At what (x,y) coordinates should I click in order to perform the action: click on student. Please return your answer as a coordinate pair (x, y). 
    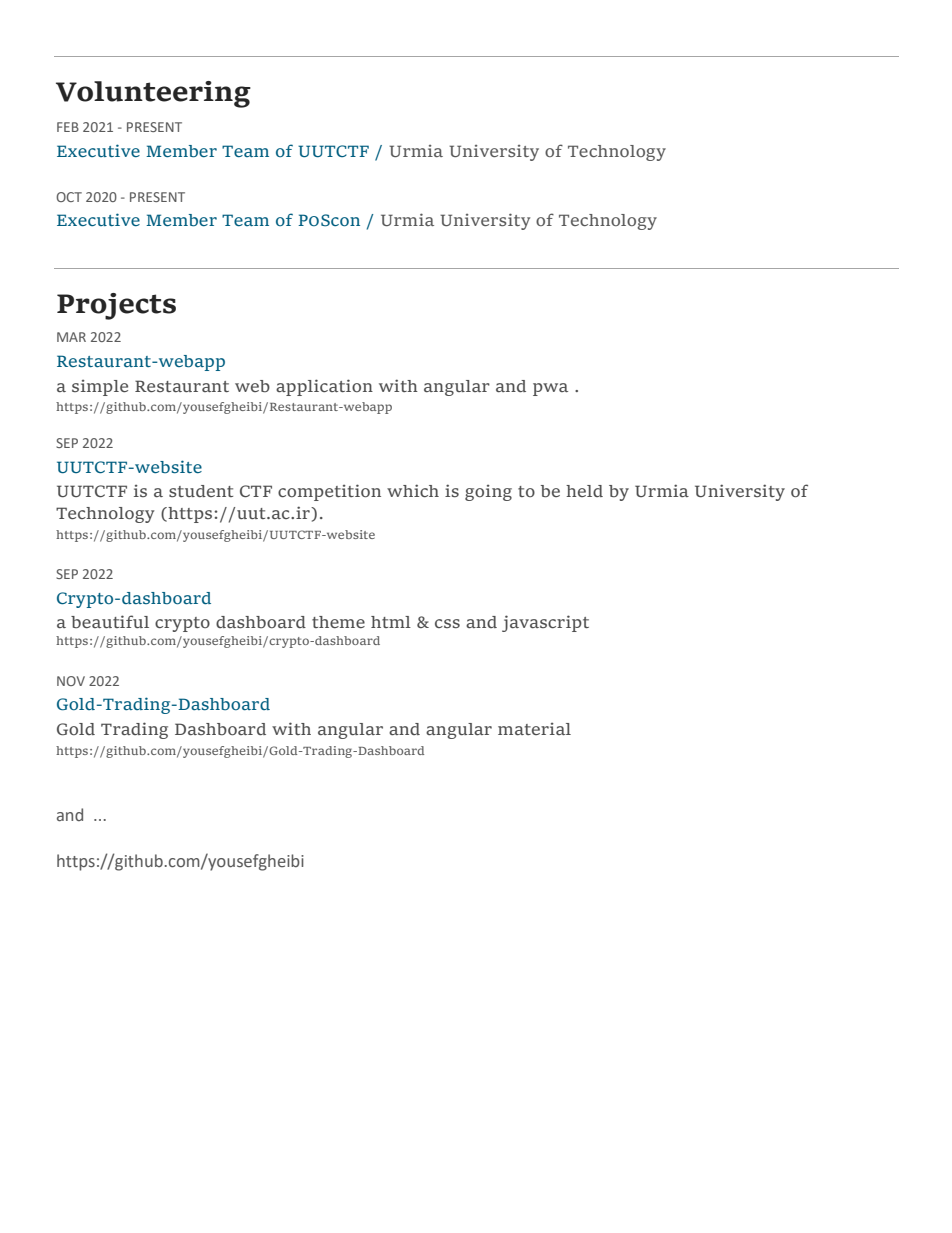
    Looking at the image, I should click on (201, 491).
